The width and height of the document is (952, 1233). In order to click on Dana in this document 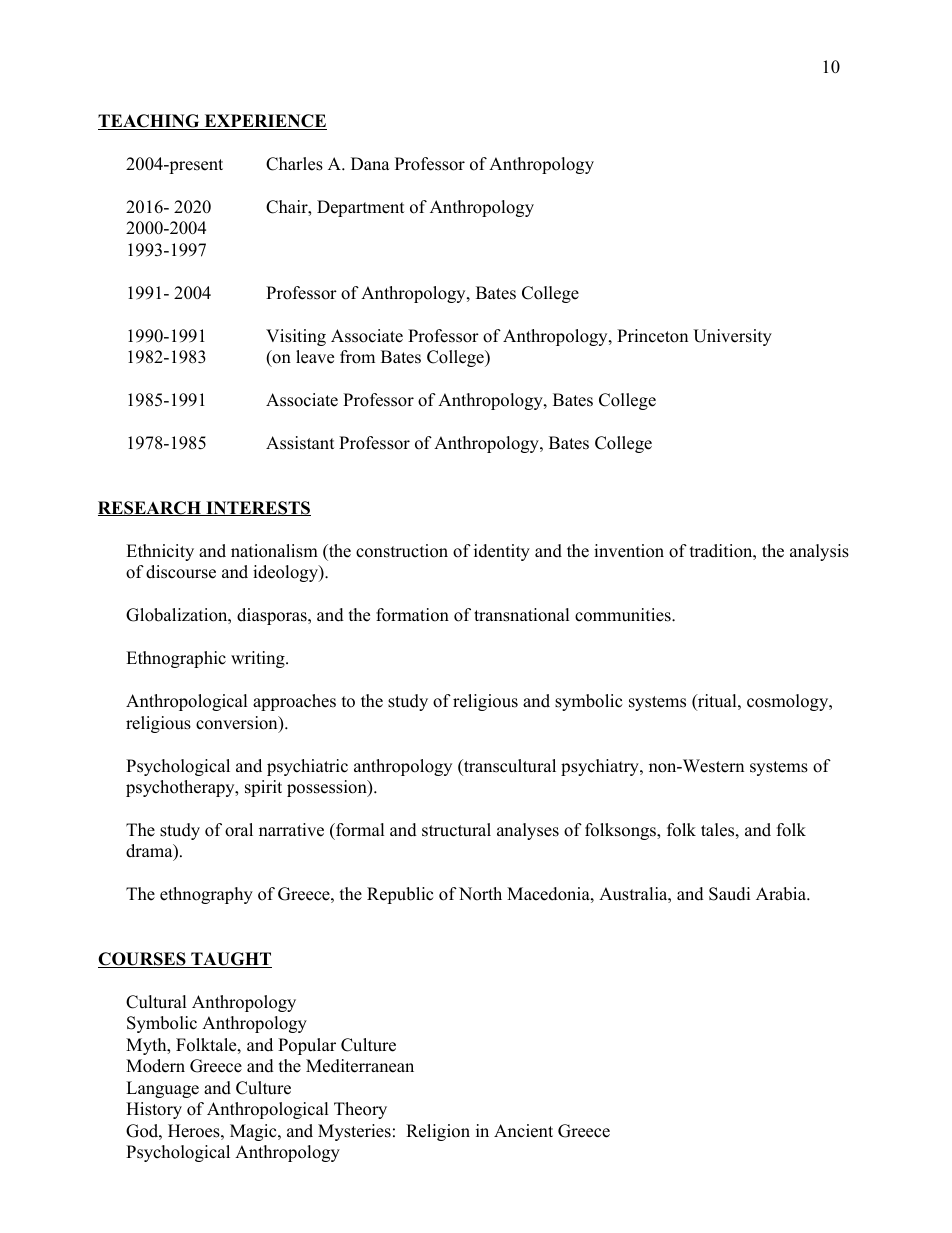, I will do `click(370, 163)`.
